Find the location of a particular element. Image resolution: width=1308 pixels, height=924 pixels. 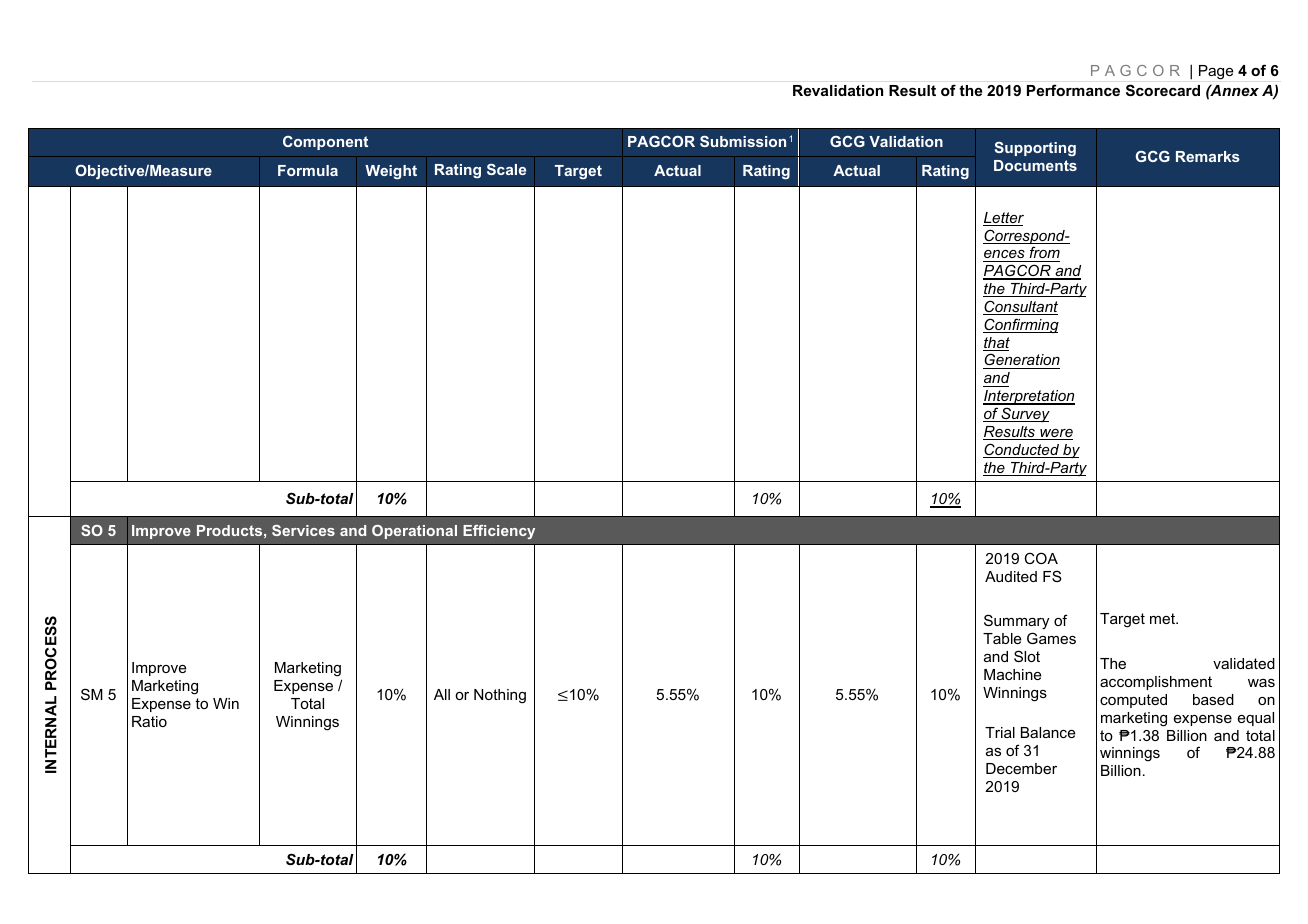

Weight is located at coordinates (391, 172).
